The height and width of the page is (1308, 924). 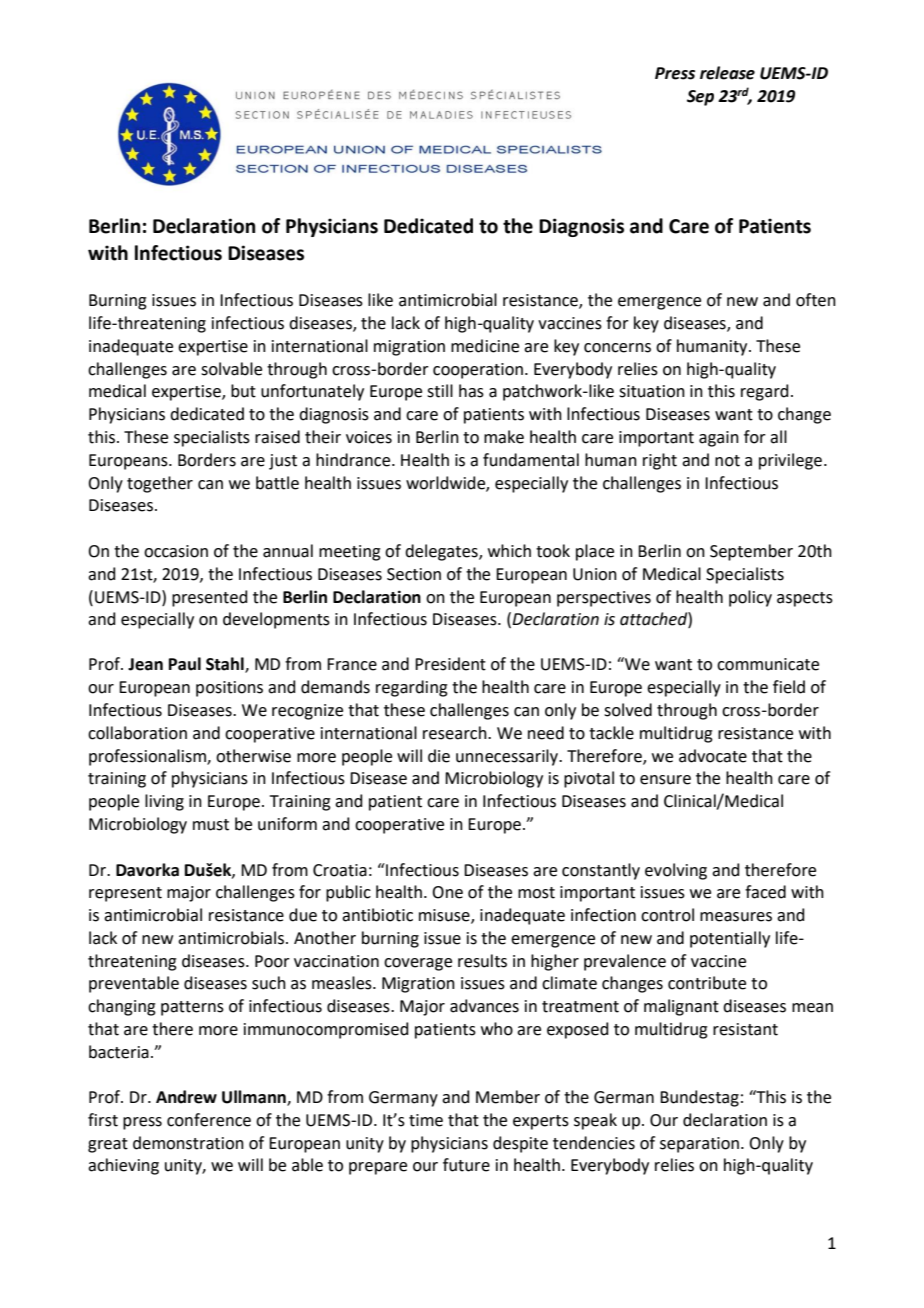 I want to click on unfortunately, so click(x=312, y=392).
